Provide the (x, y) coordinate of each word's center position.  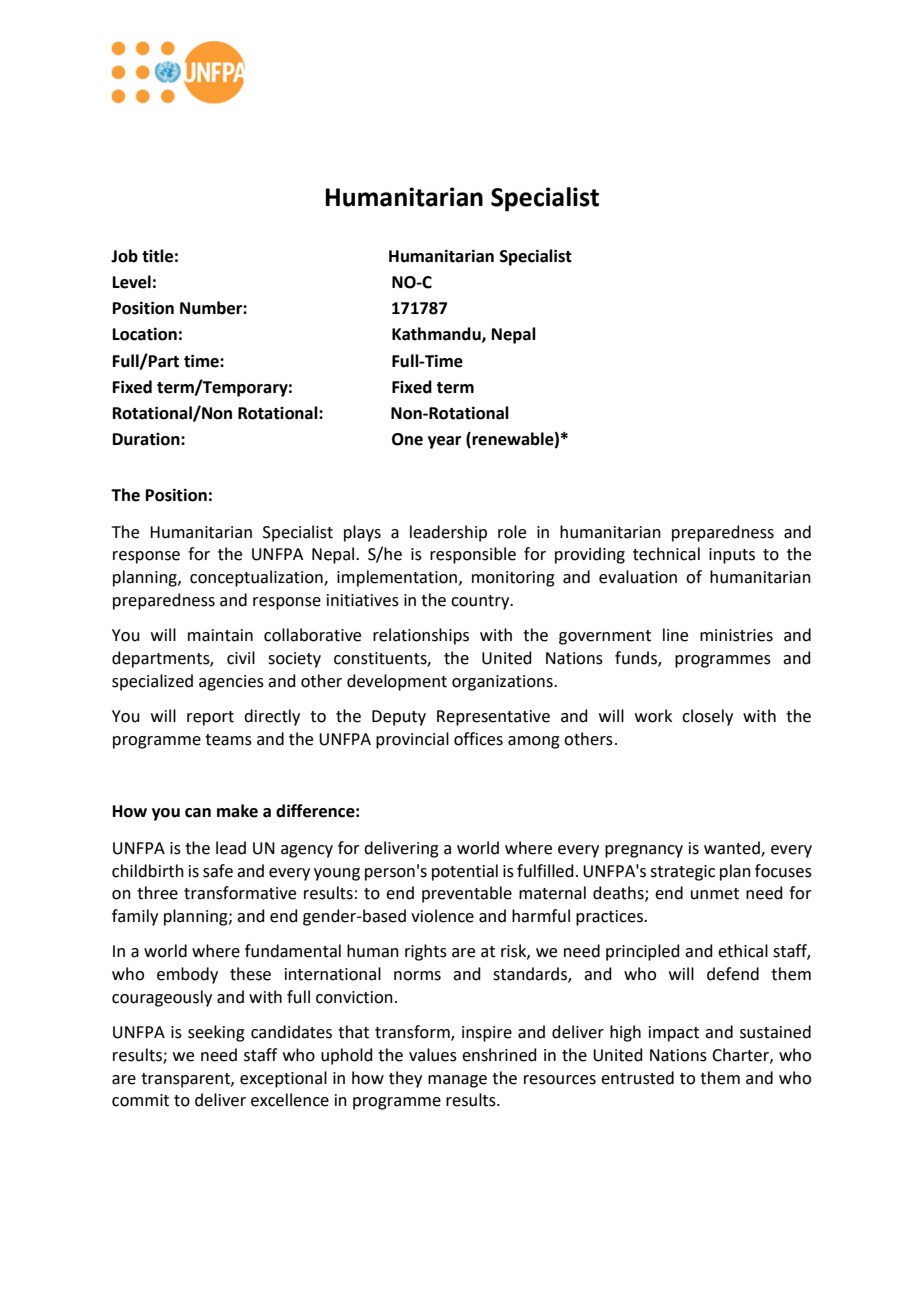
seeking (216, 1033)
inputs (732, 556)
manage (457, 1081)
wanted (733, 848)
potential (465, 872)
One (407, 439)
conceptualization (257, 578)
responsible (473, 555)
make (237, 811)
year (444, 442)
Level (132, 282)
